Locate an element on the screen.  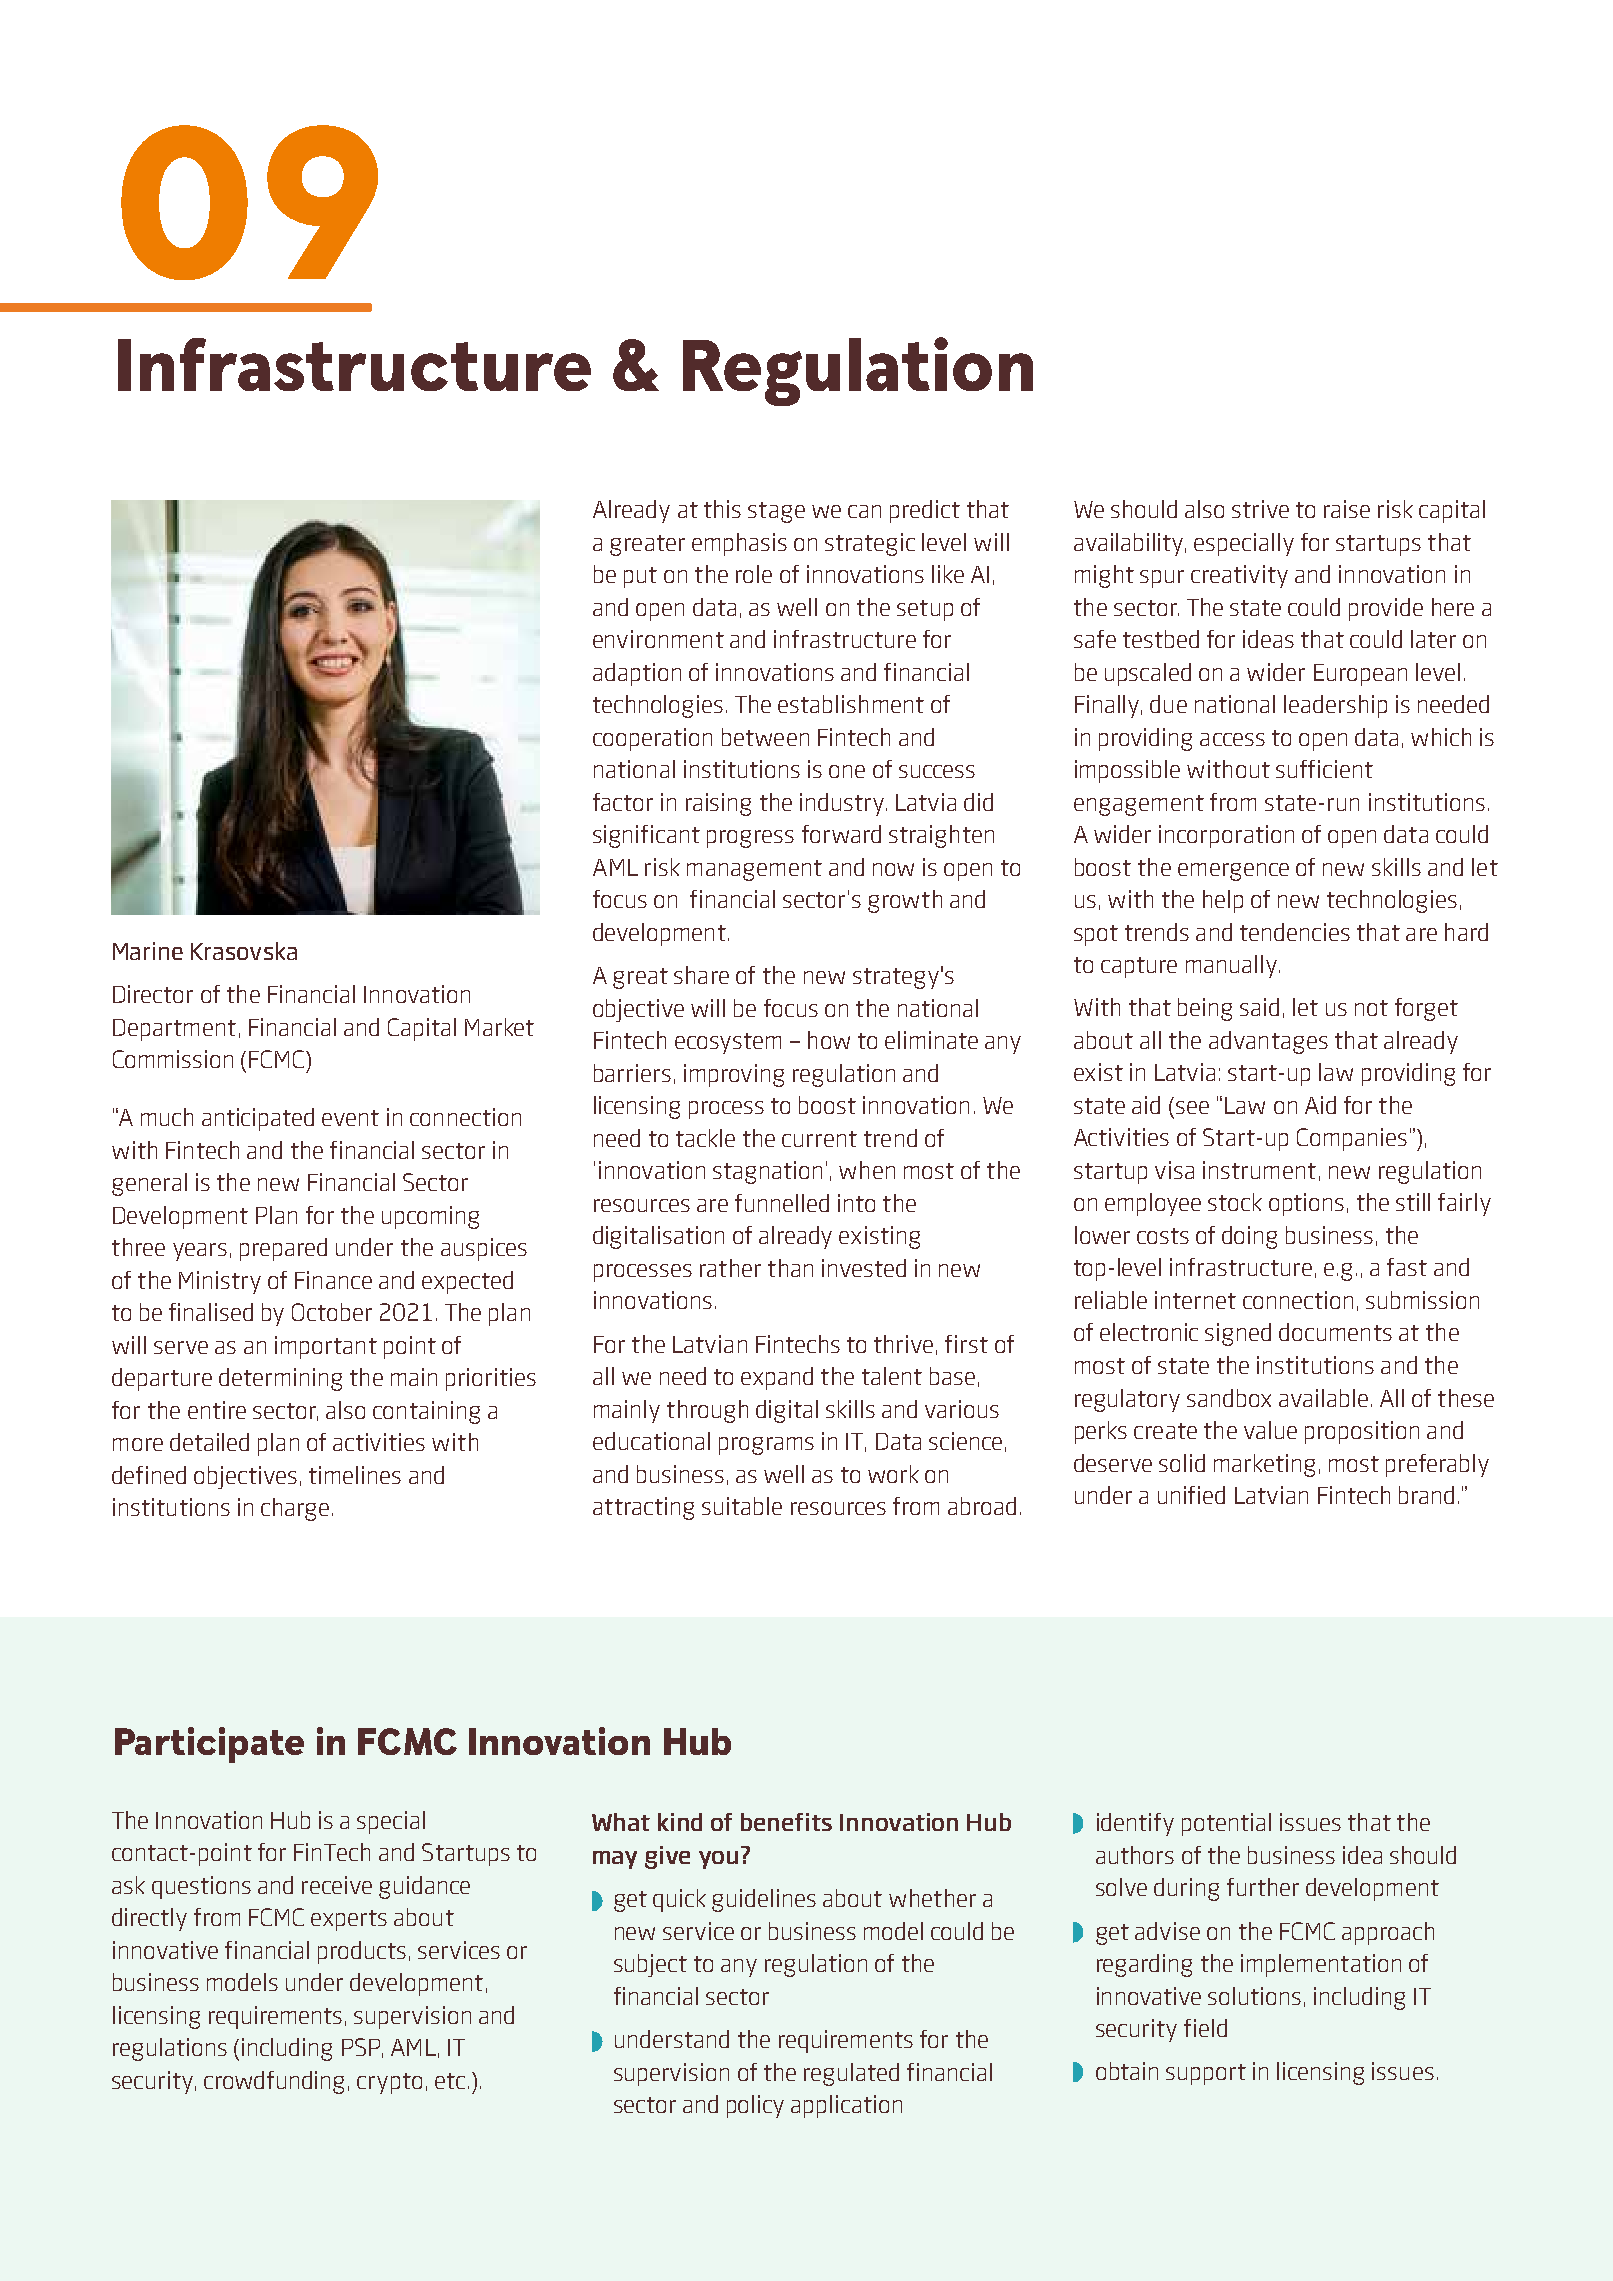
put is located at coordinates (640, 577).
